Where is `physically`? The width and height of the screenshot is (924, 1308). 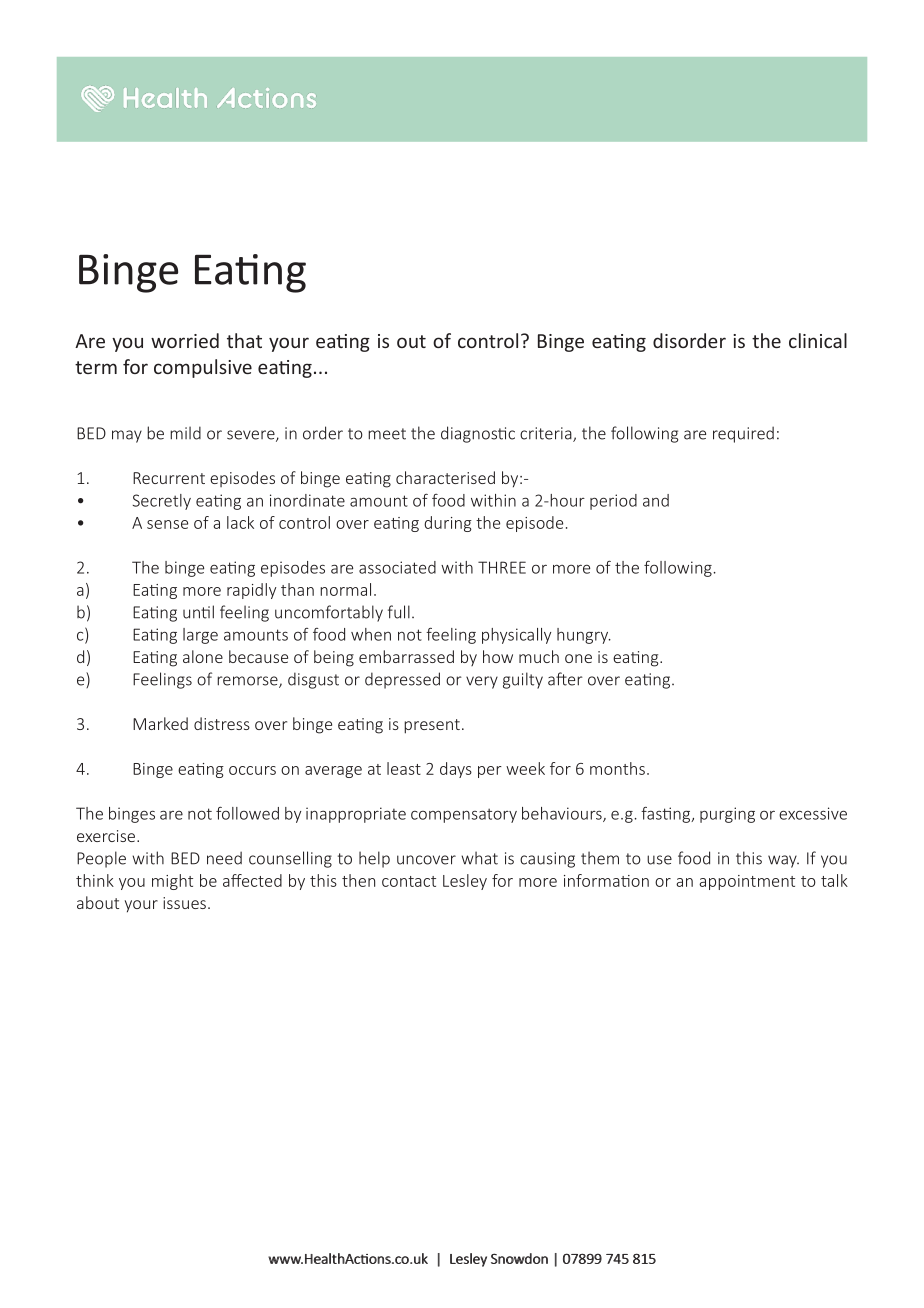 physically is located at coordinates (516, 636).
